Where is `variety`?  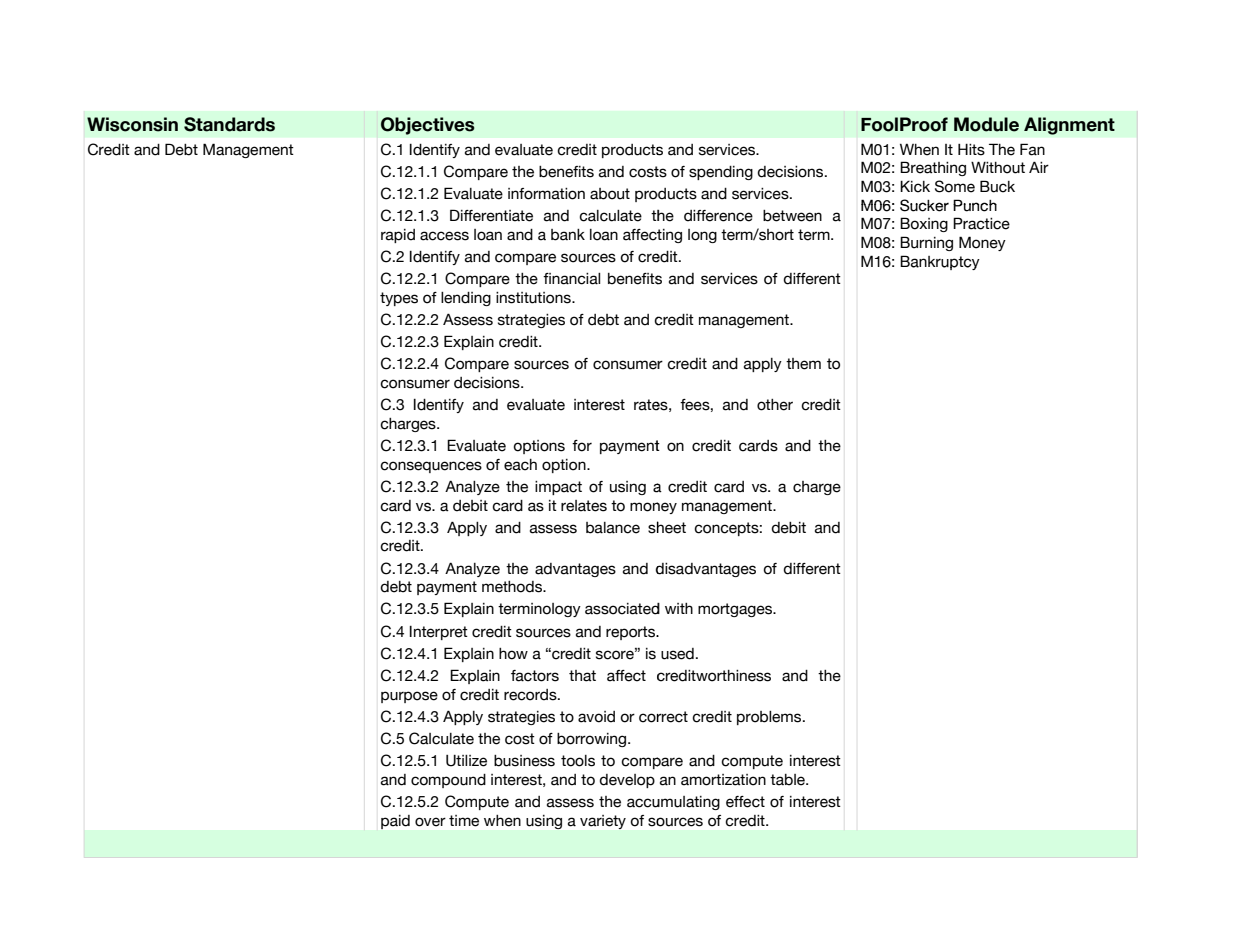 variety is located at coordinates (603, 822).
